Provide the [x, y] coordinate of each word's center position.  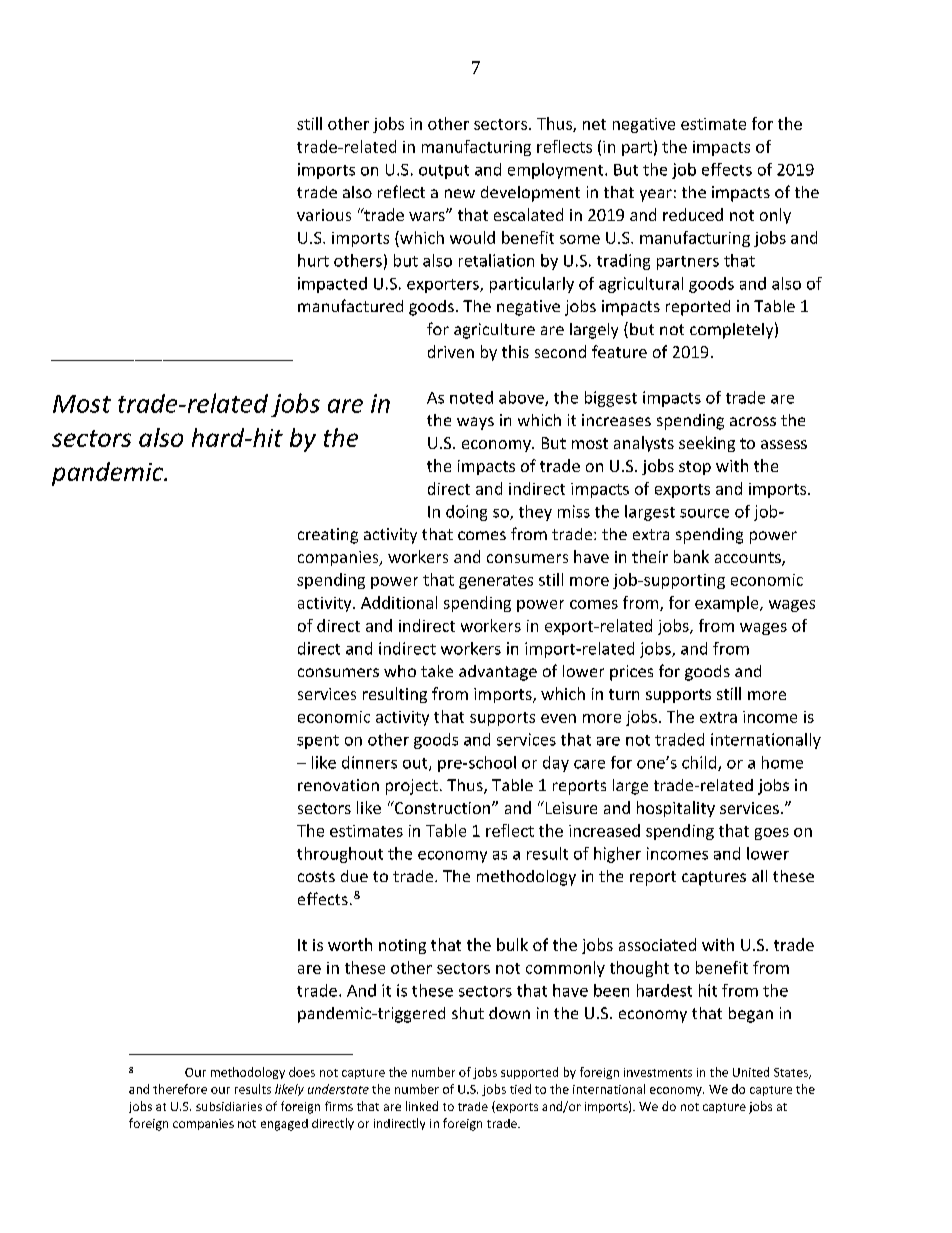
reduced [693, 214]
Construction [442, 807]
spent [318, 742]
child [700, 763]
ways [475, 423]
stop [695, 468]
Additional [399, 602]
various [324, 215]
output [444, 172]
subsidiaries [229, 1106]
